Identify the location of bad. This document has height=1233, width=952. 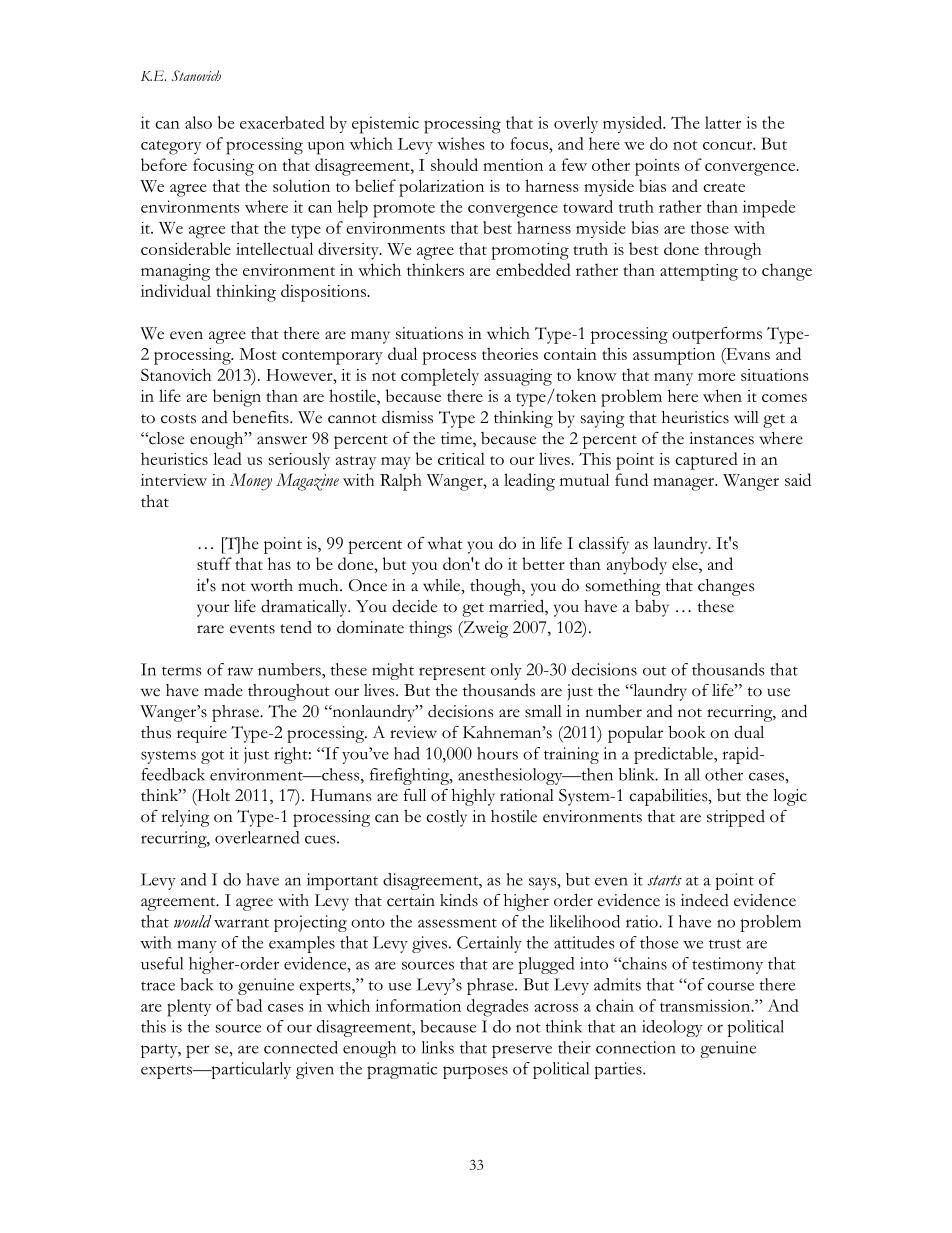
(249, 1005).
